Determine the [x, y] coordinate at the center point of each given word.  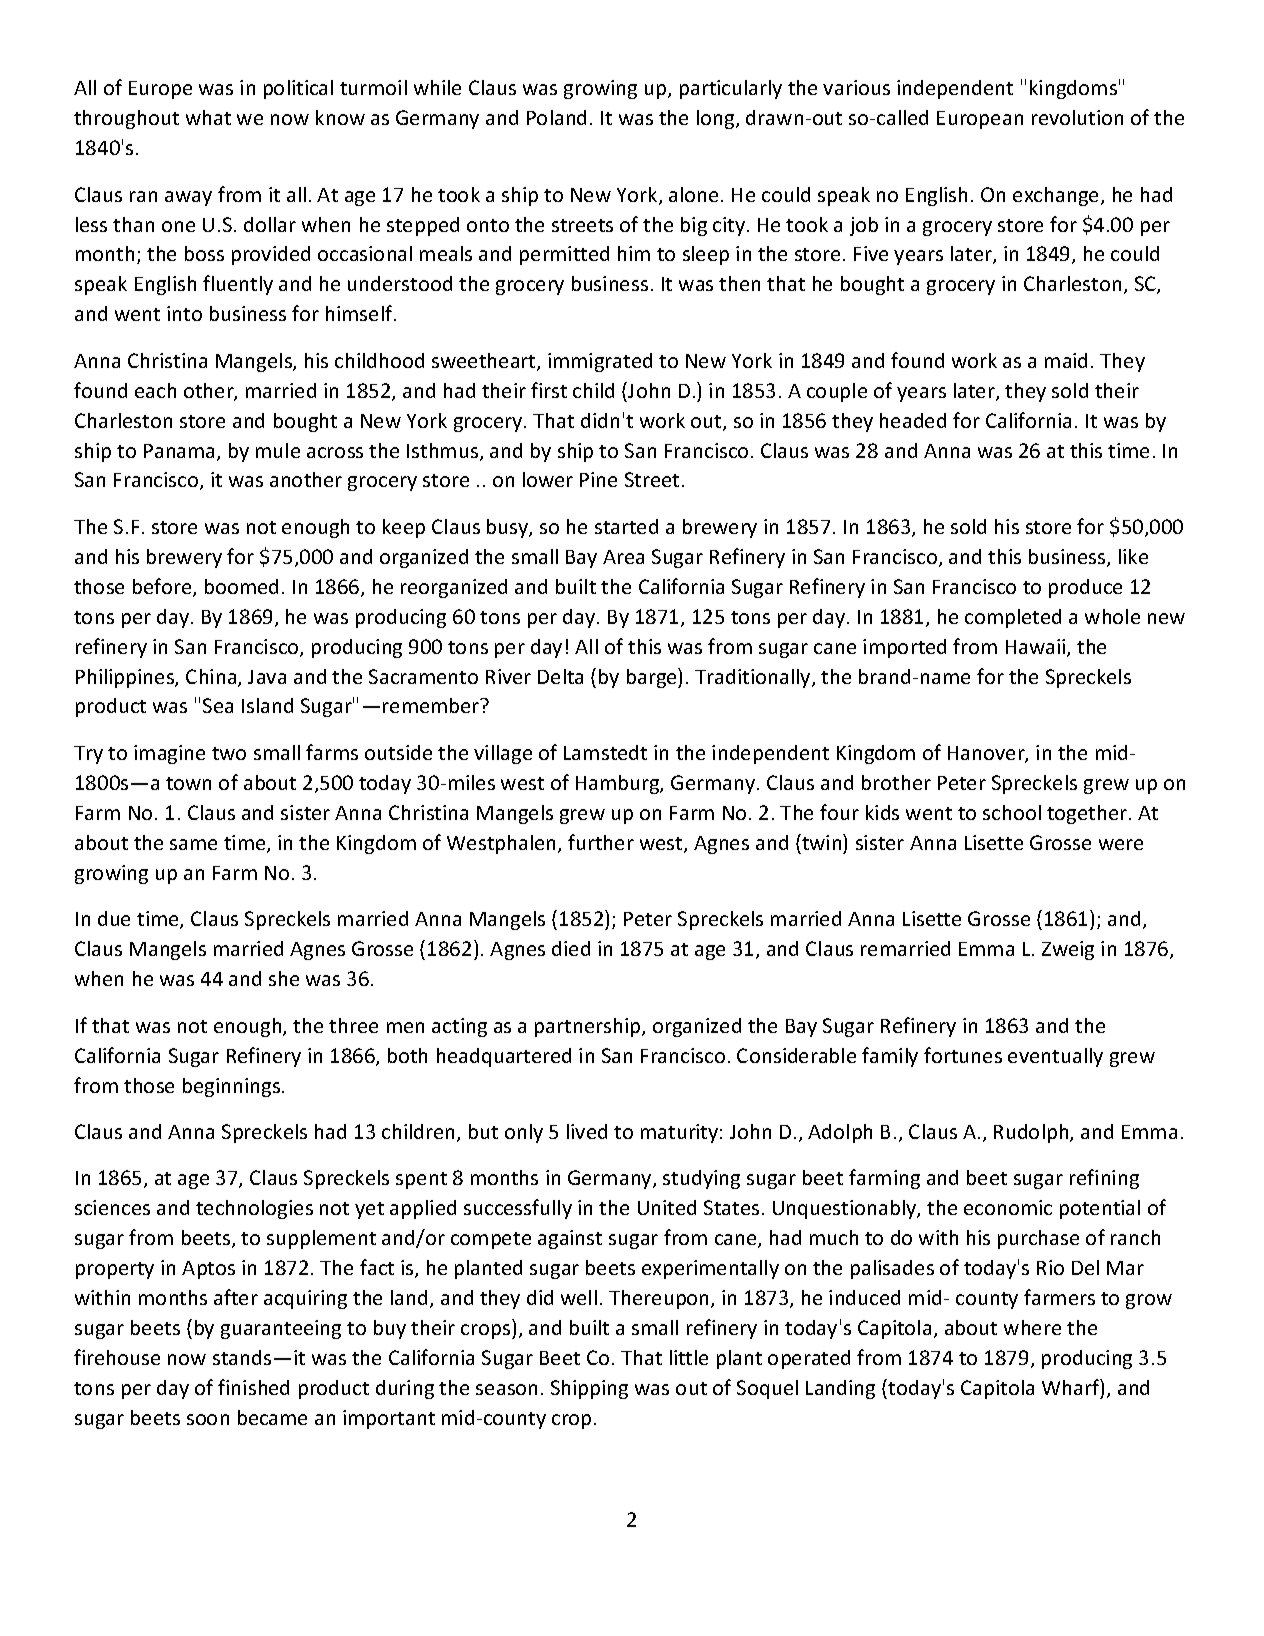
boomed [241, 586]
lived [587, 1131]
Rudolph [1032, 1133]
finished [253, 1387]
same [193, 844]
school [1012, 812]
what [208, 117]
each [155, 390]
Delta [560, 676]
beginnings [233, 1087]
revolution [1077, 117]
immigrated [600, 362]
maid [1066, 360]
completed [1013, 618]
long [717, 119]
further [601, 842]
